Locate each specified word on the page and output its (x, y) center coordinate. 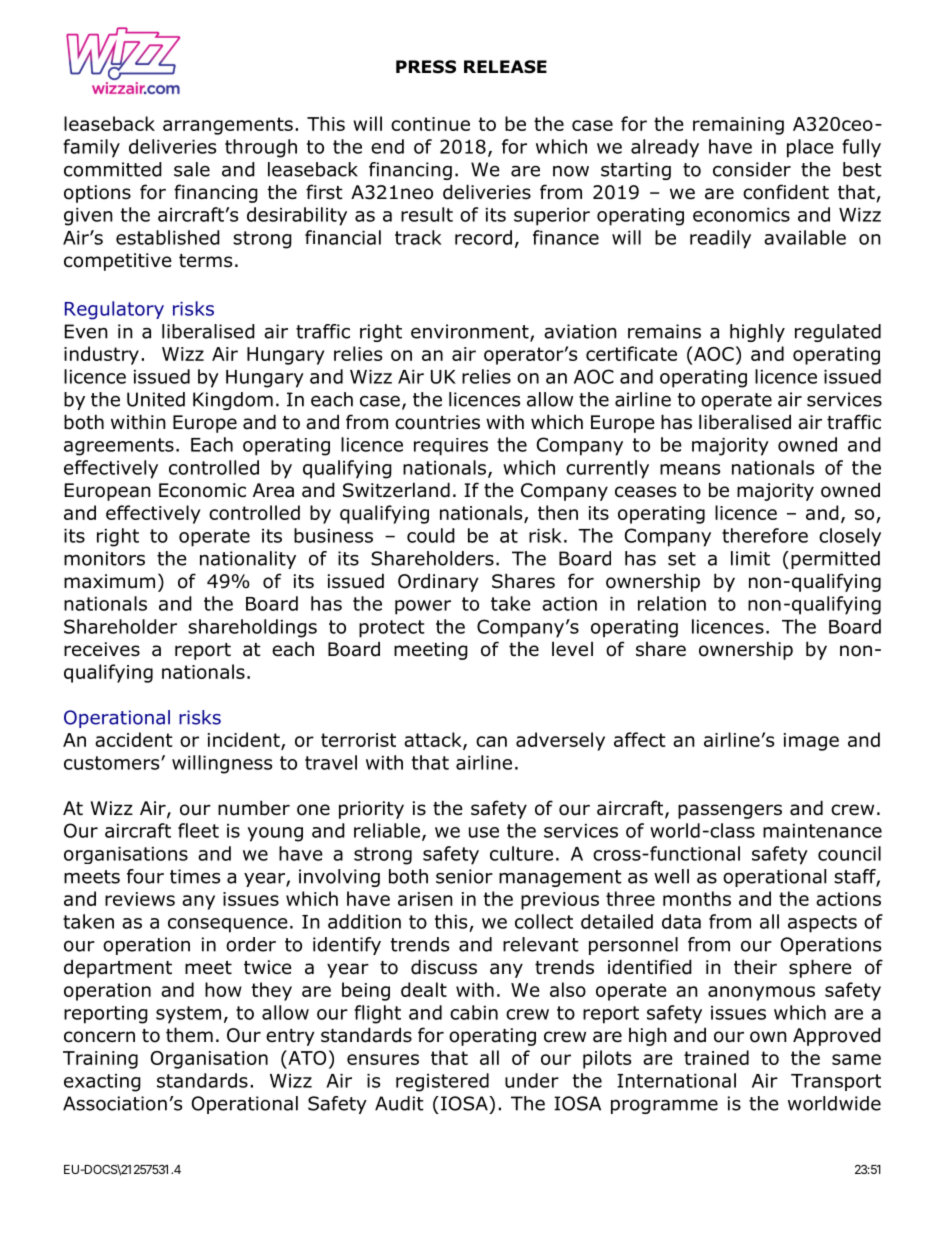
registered (442, 1082)
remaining (738, 126)
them (189, 1035)
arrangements (228, 126)
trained (716, 1057)
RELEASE (505, 67)
